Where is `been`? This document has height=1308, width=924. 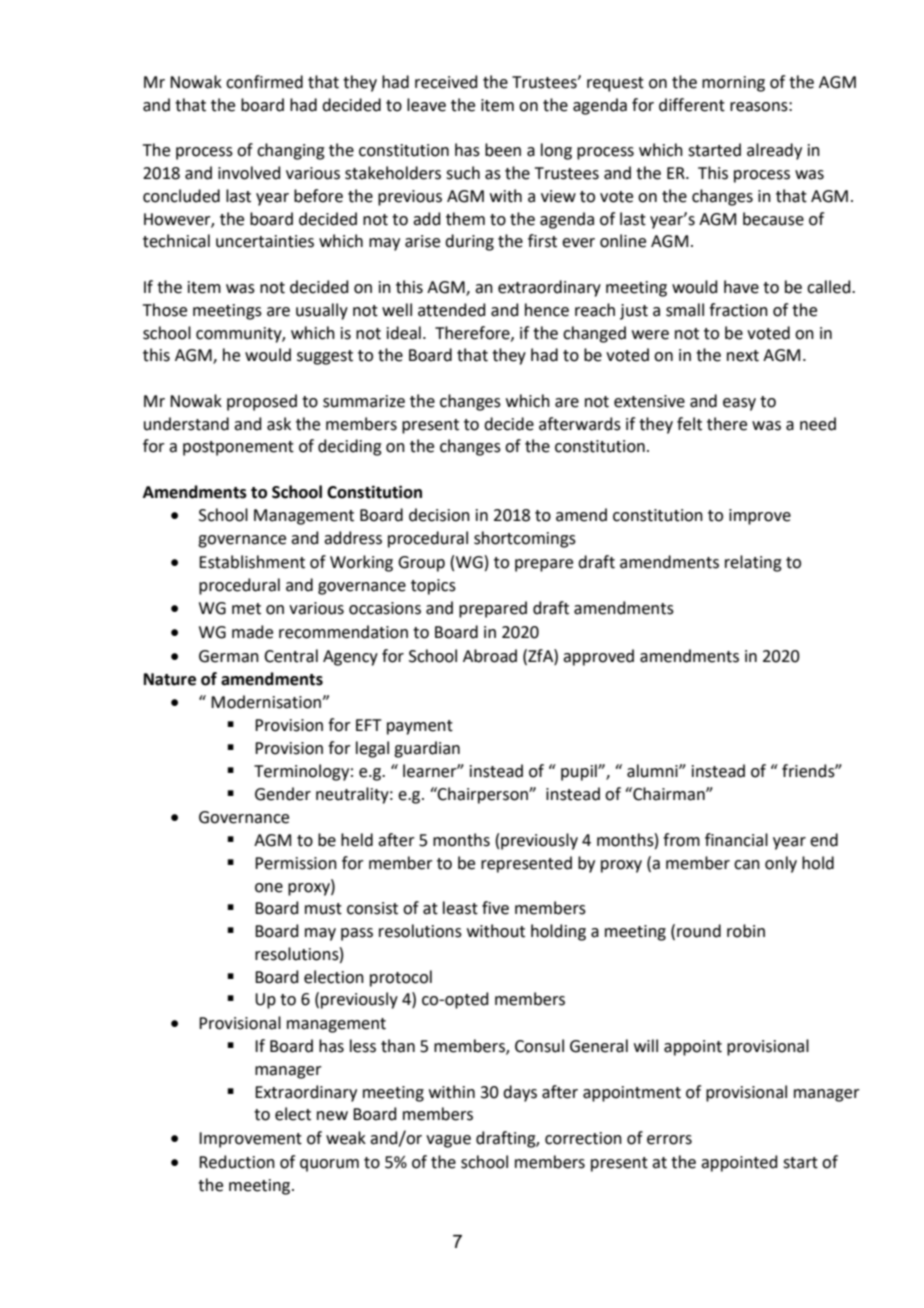
been is located at coordinates (503, 150).
